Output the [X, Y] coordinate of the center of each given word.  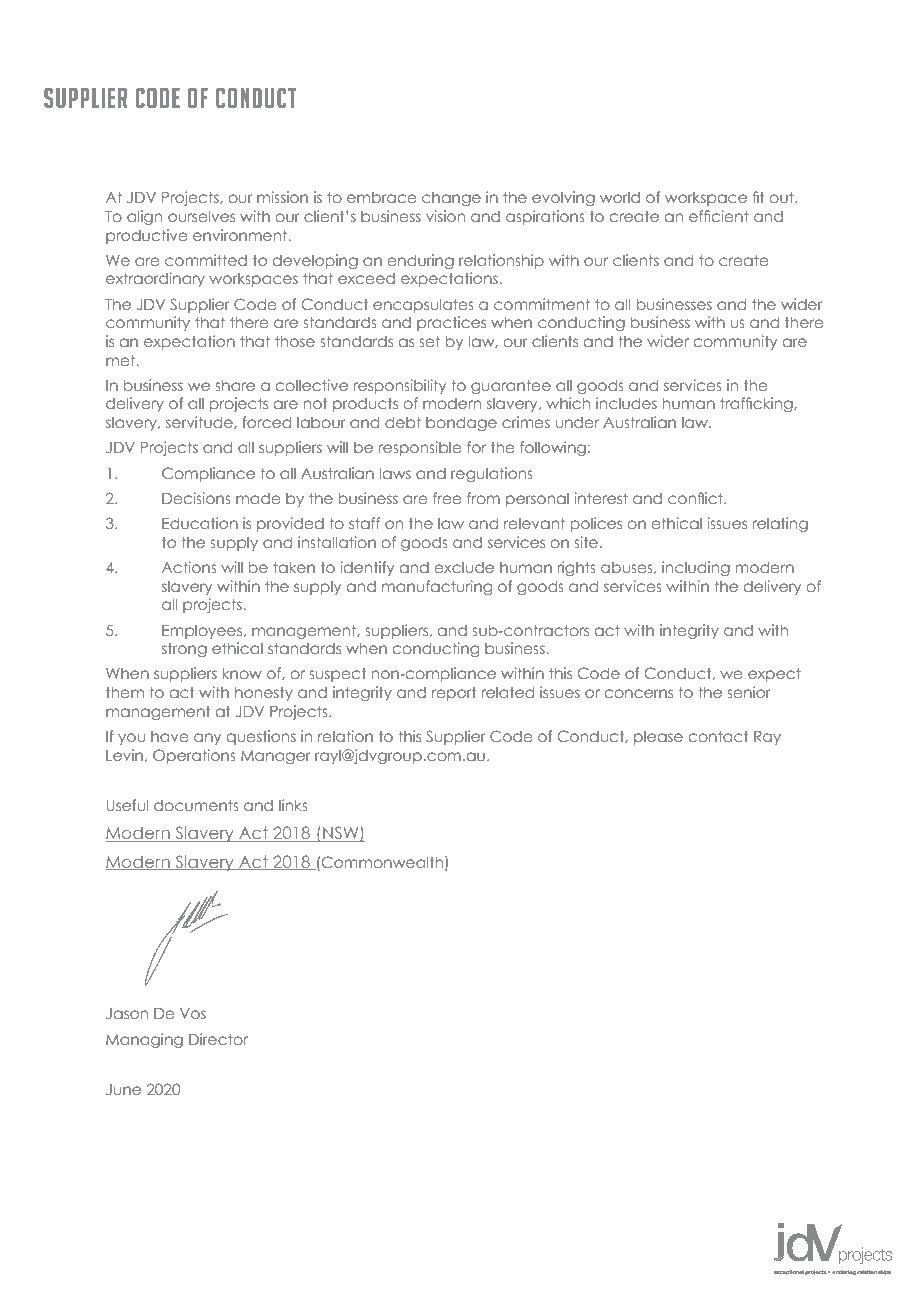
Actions [189, 567]
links [293, 805]
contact [718, 736]
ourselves [201, 216]
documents [196, 805]
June [123, 1089]
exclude [464, 567]
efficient [719, 216]
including [696, 568]
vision [445, 216]
